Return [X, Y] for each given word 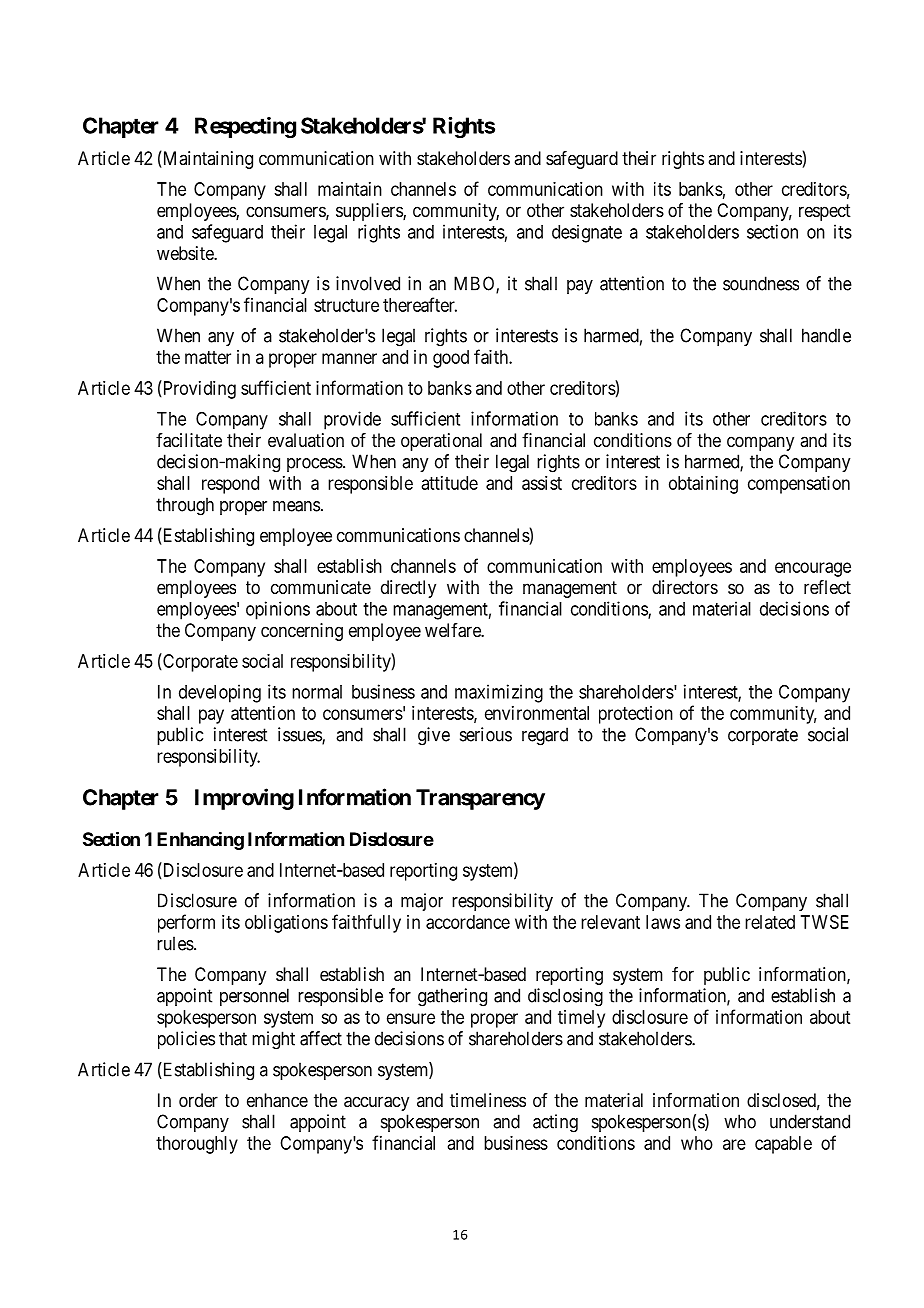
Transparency [480, 799]
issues [300, 735]
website [186, 253]
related [770, 922]
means [296, 506]
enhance [277, 1100]
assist [542, 483]
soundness [761, 283]
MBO [475, 284]
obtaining [703, 485]
